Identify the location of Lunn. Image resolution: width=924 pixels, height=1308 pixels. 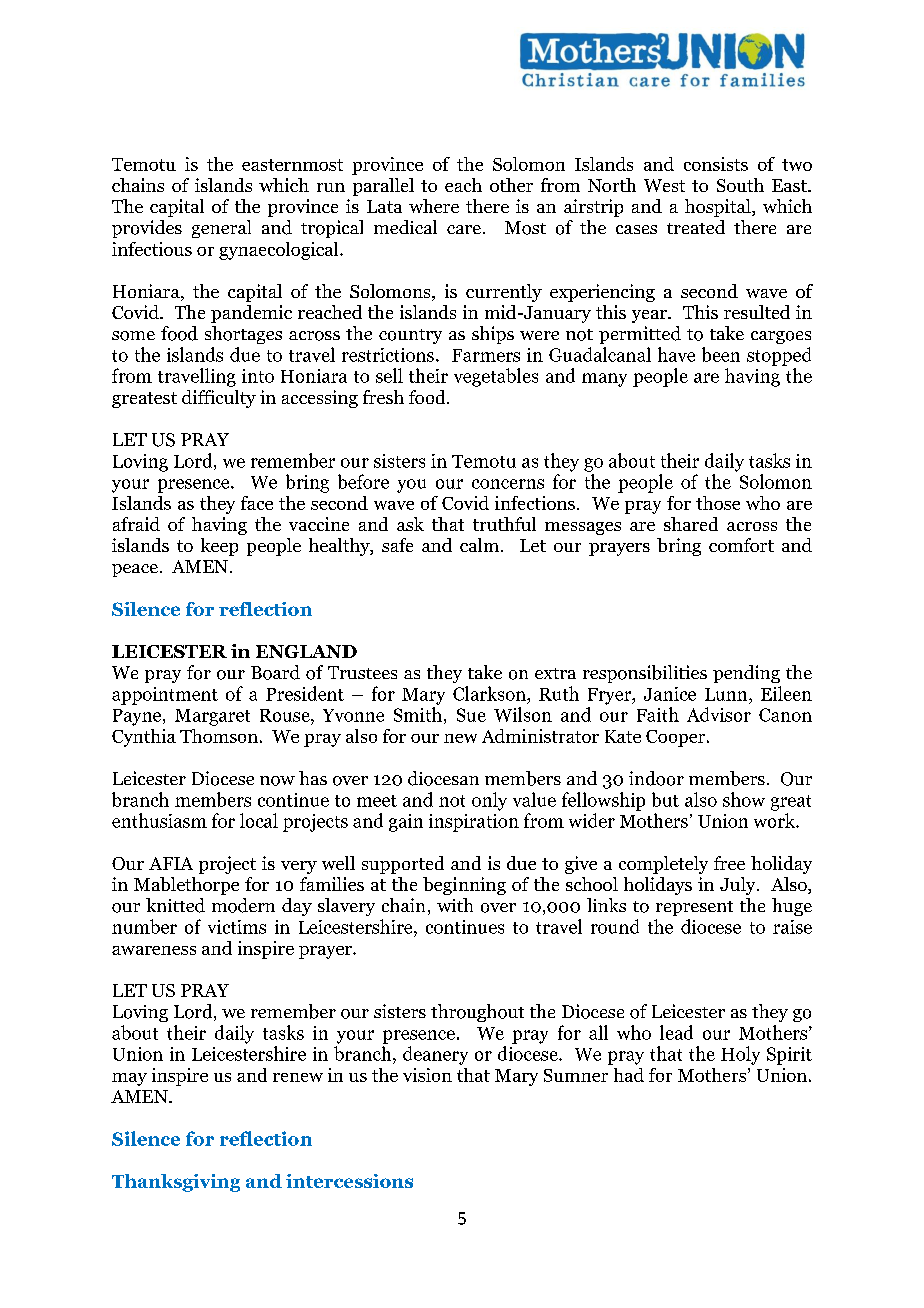
(727, 694).
